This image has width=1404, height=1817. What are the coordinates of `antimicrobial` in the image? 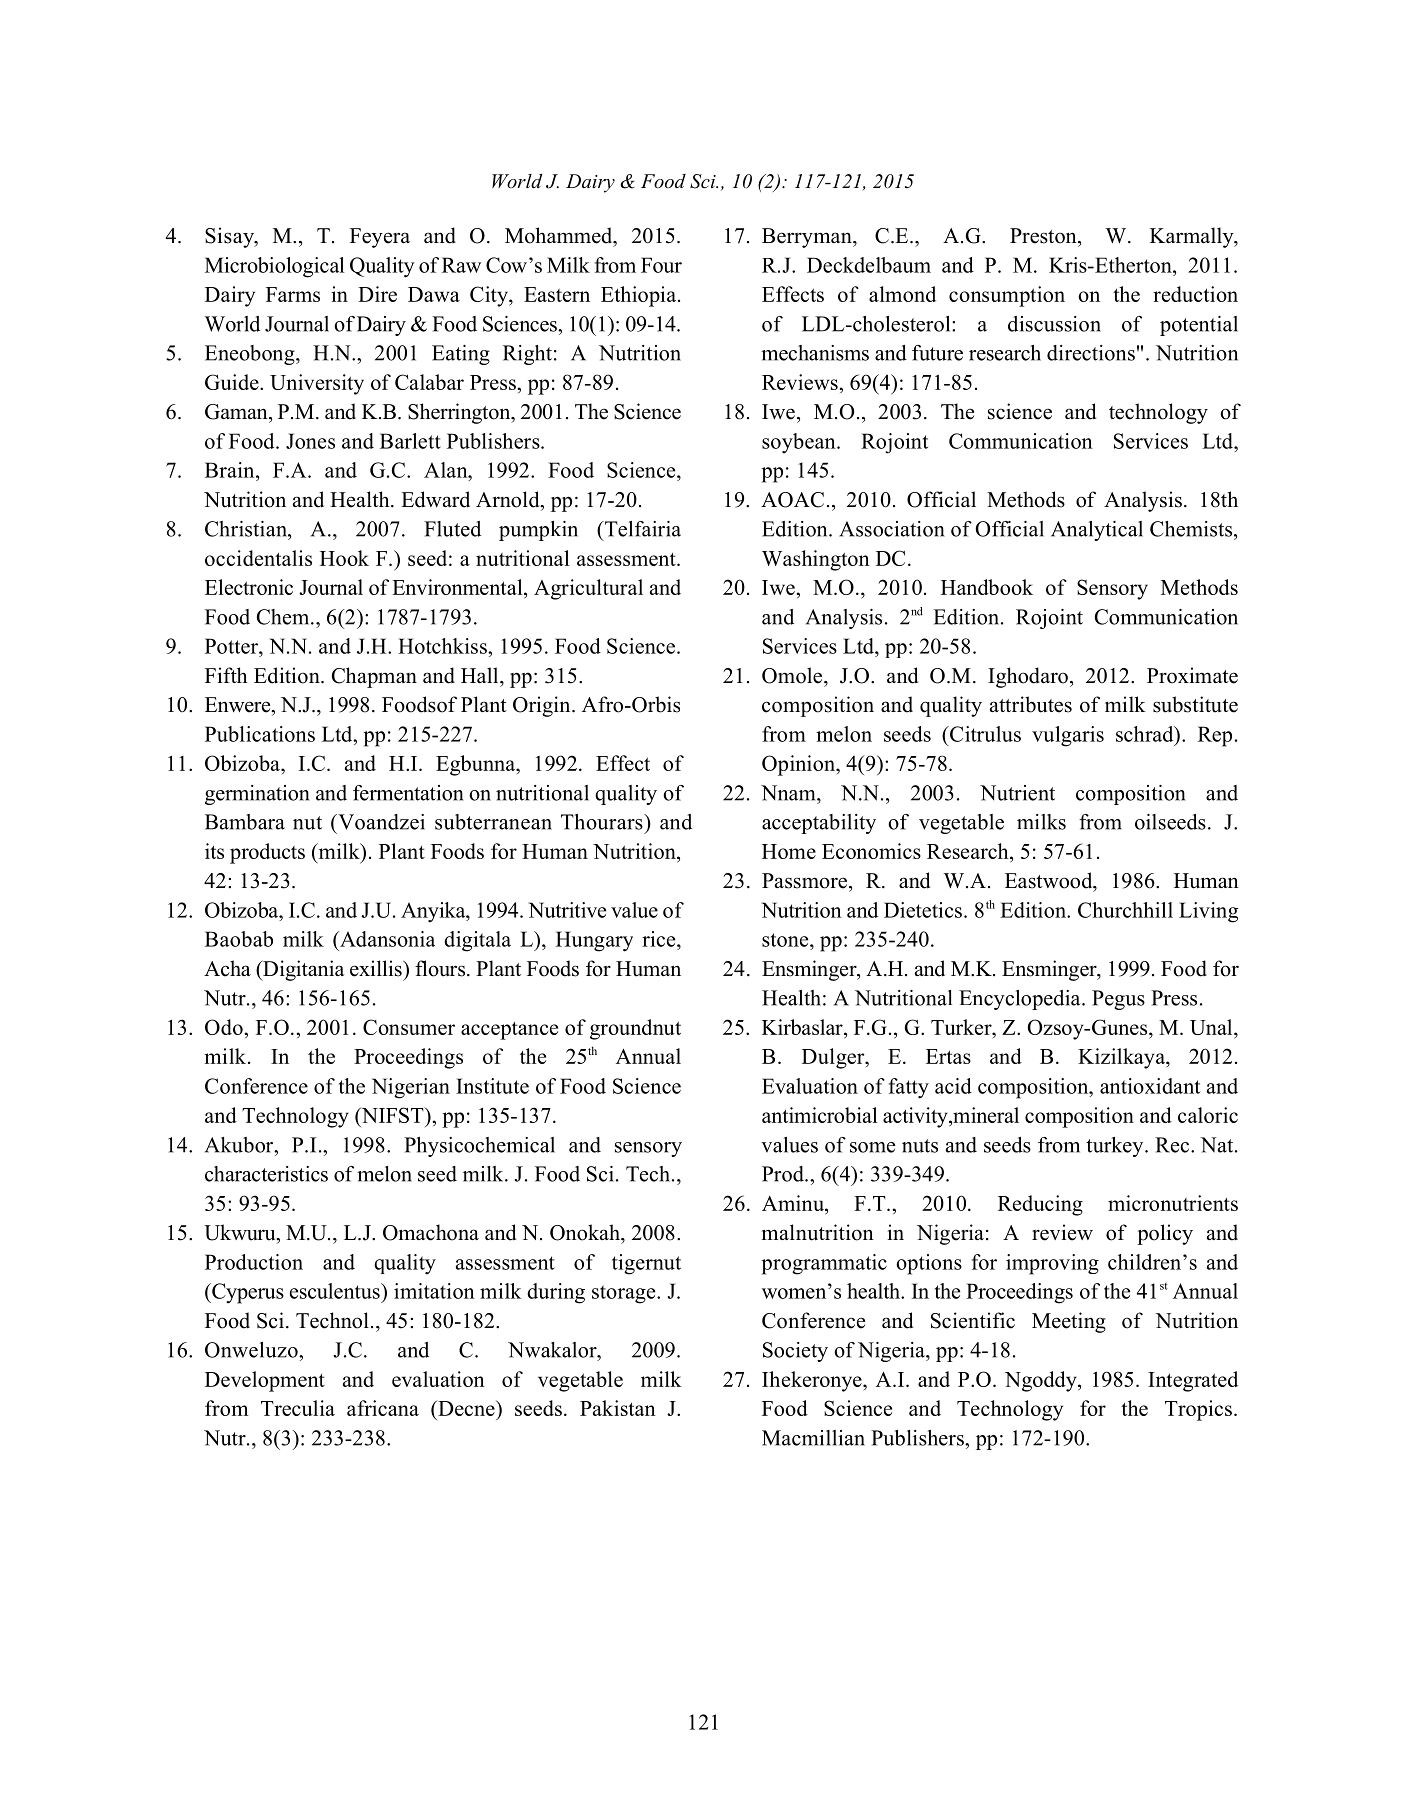 It's located at (819, 1115).
